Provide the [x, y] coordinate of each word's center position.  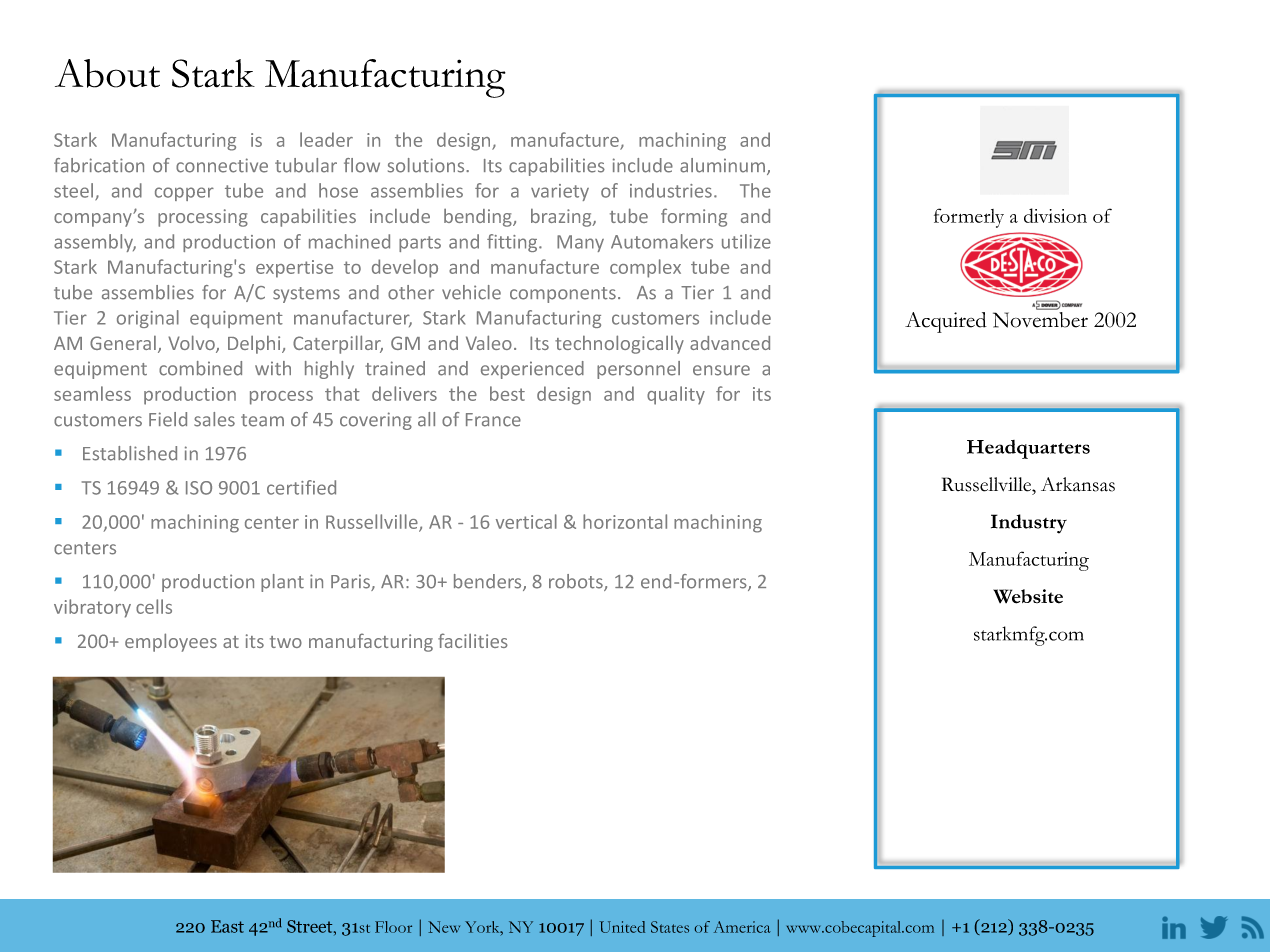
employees [171, 642]
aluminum [722, 165]
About [107, 73]
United [622, 927]
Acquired [946, 322]
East [227, 926]
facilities [473, 640]
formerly [969, 218]
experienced [532, 370]
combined [200, 368]
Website [1028, 596]
